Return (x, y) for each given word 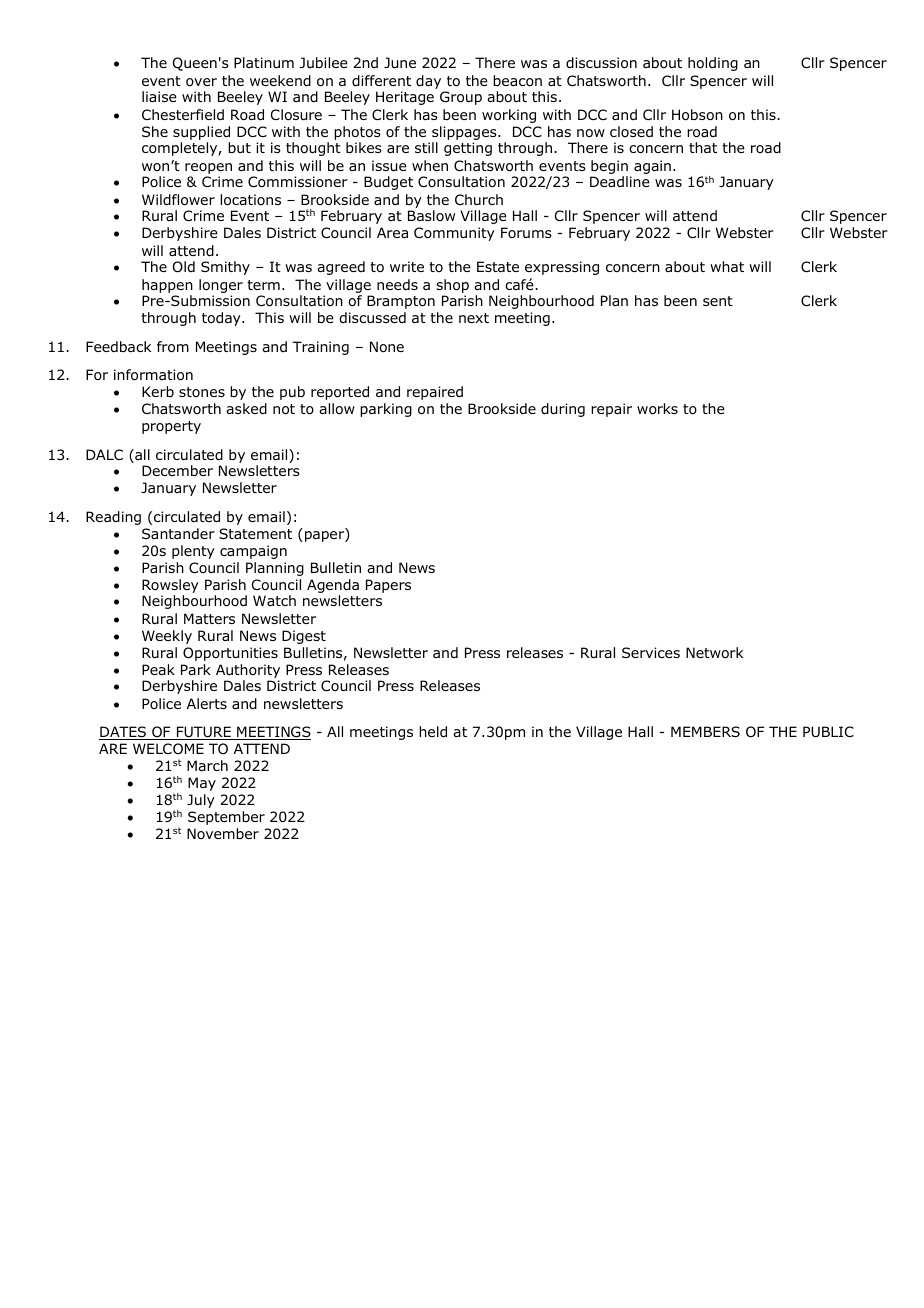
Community (454, 234)
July (201, 801)
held (433, 731)
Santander (178, 533)
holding (713, 64)
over (201, 82)
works (657, 408)
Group (461, 98)
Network (714, 653)
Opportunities (230, 654)
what (727, 266)
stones (202, 392)
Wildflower (178, 200)
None (387, 347)
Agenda (333, 587)
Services (651, 652)
